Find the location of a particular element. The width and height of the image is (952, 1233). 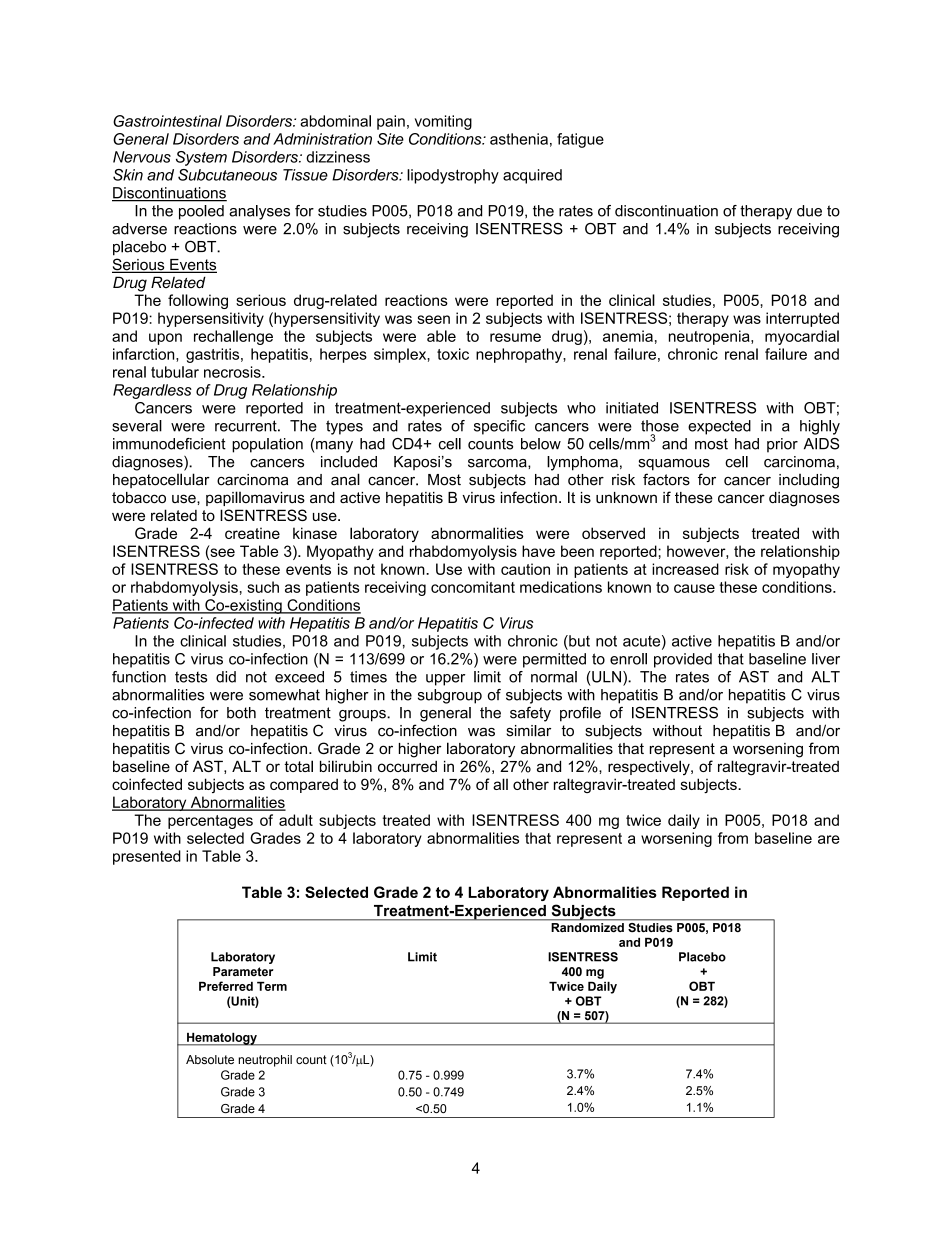

including is located at coordinates (809, 481).
